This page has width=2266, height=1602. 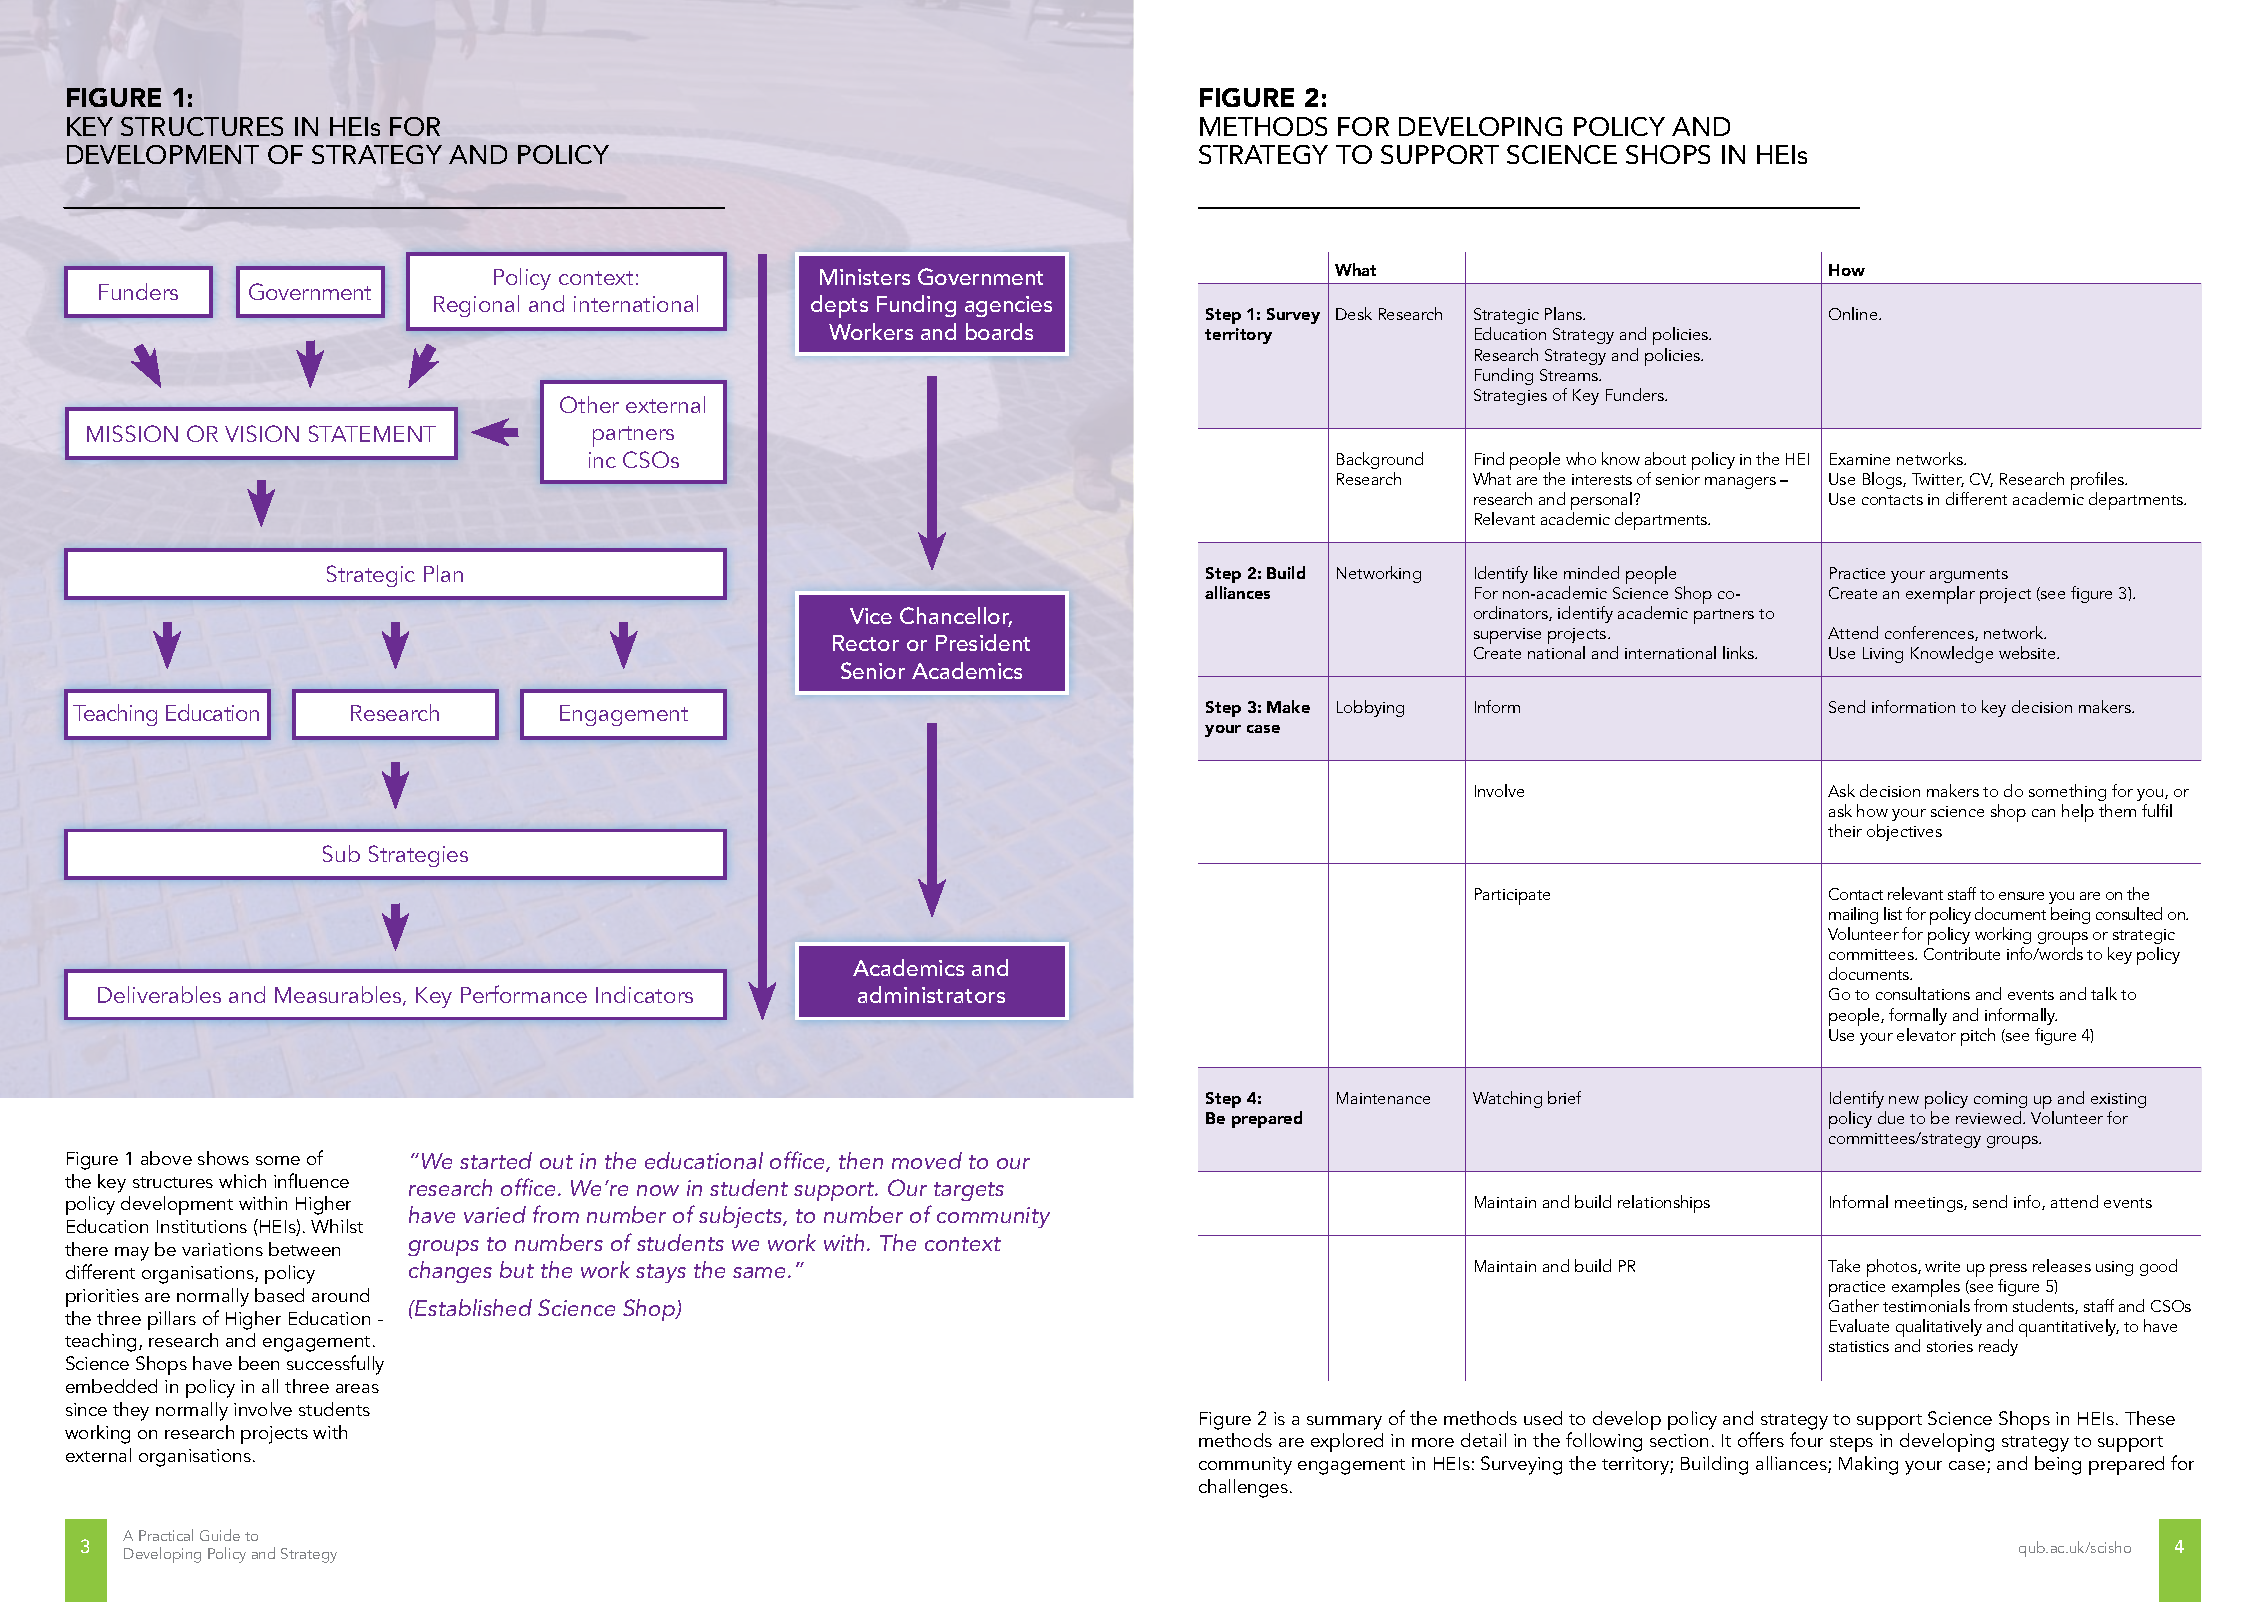 I want to click on Regional, so click(x=476, y=306).
